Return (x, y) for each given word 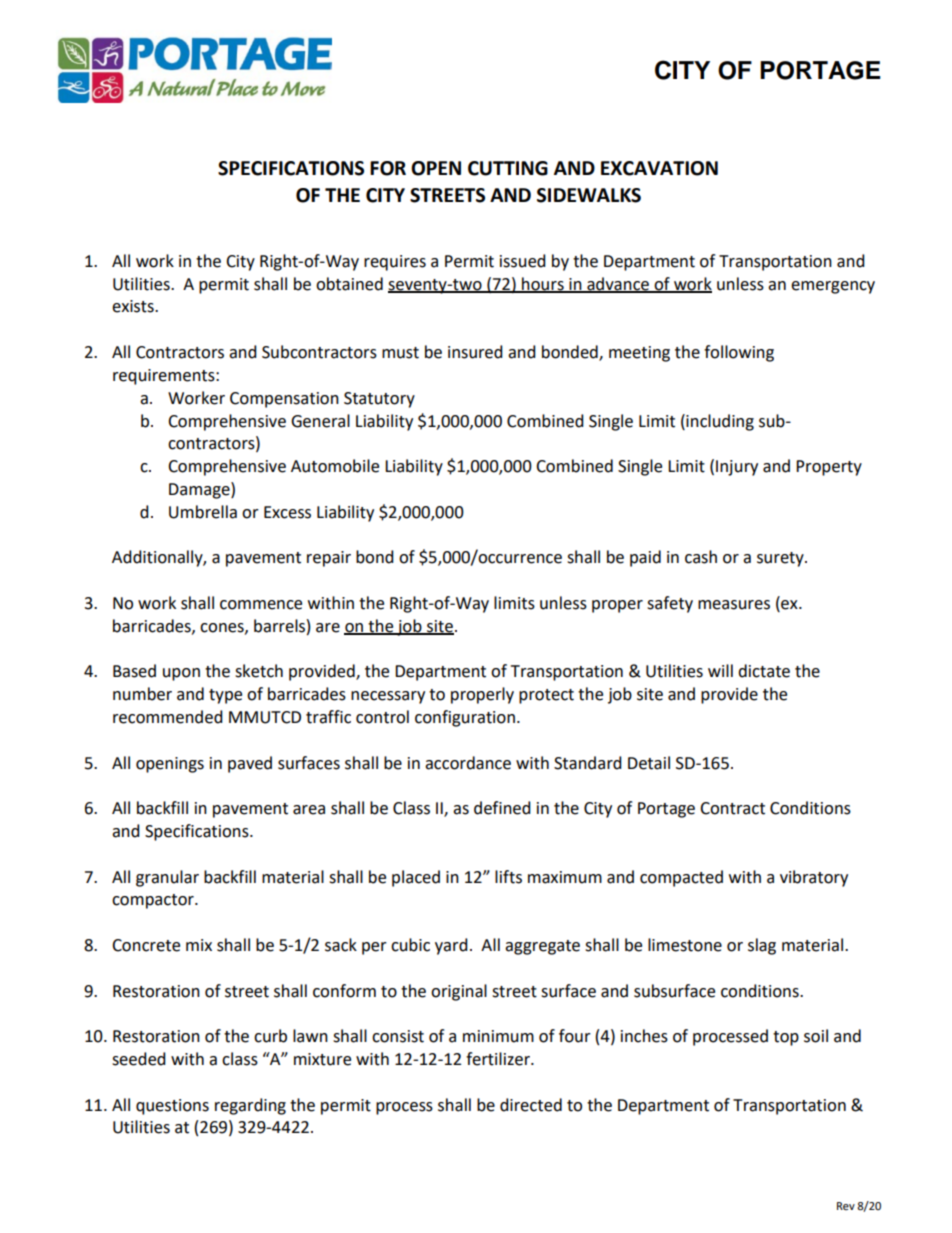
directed (531, 1105)
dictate (764, 671)
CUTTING (508, 168)
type (225, 696)
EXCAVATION (659, 168)
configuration (465, 718)
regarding (250, 1106)
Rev (846, 1206)
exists (134, 306)
